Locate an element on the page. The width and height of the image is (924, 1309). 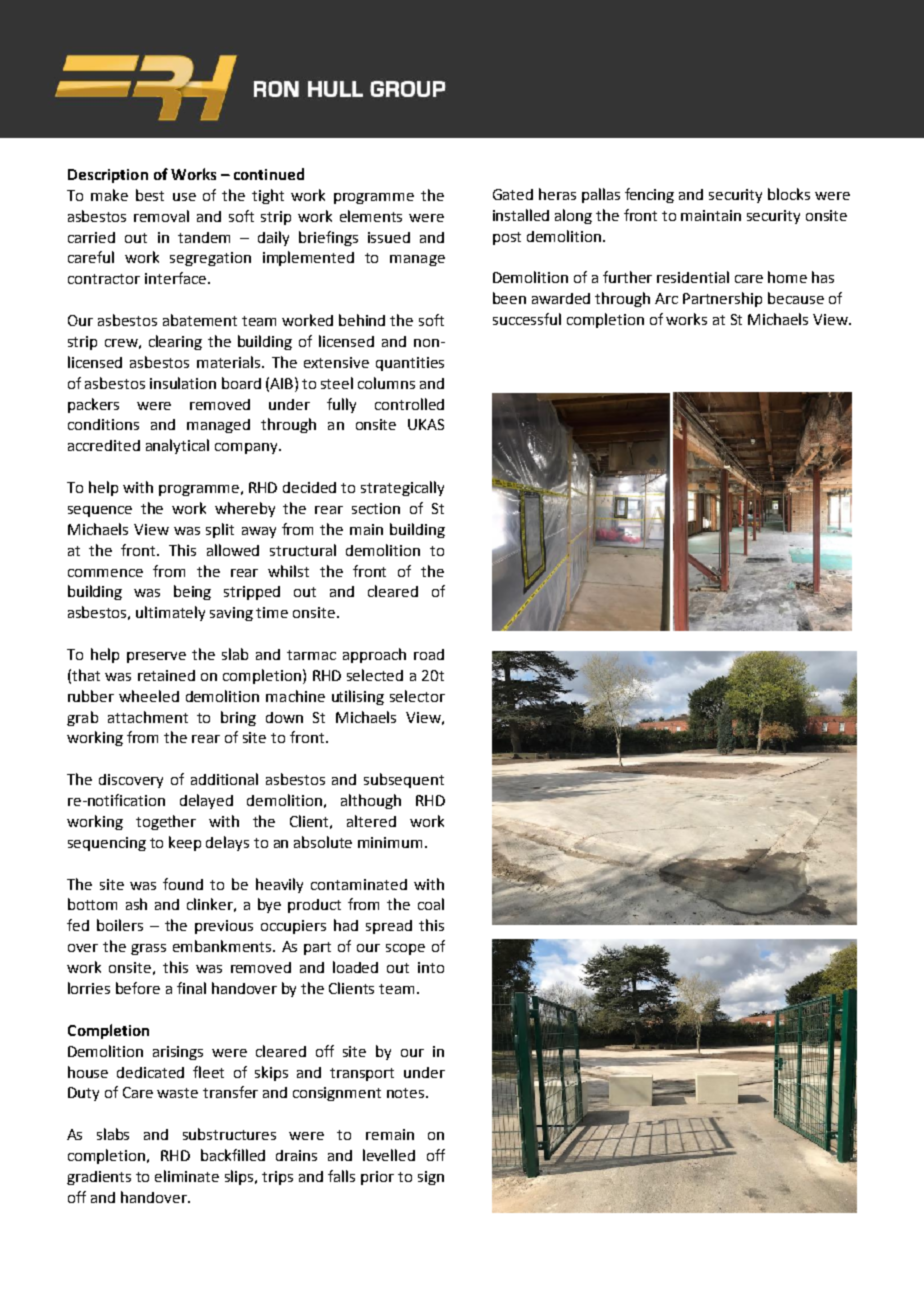
Gated is located at coordinates (513, 194).
